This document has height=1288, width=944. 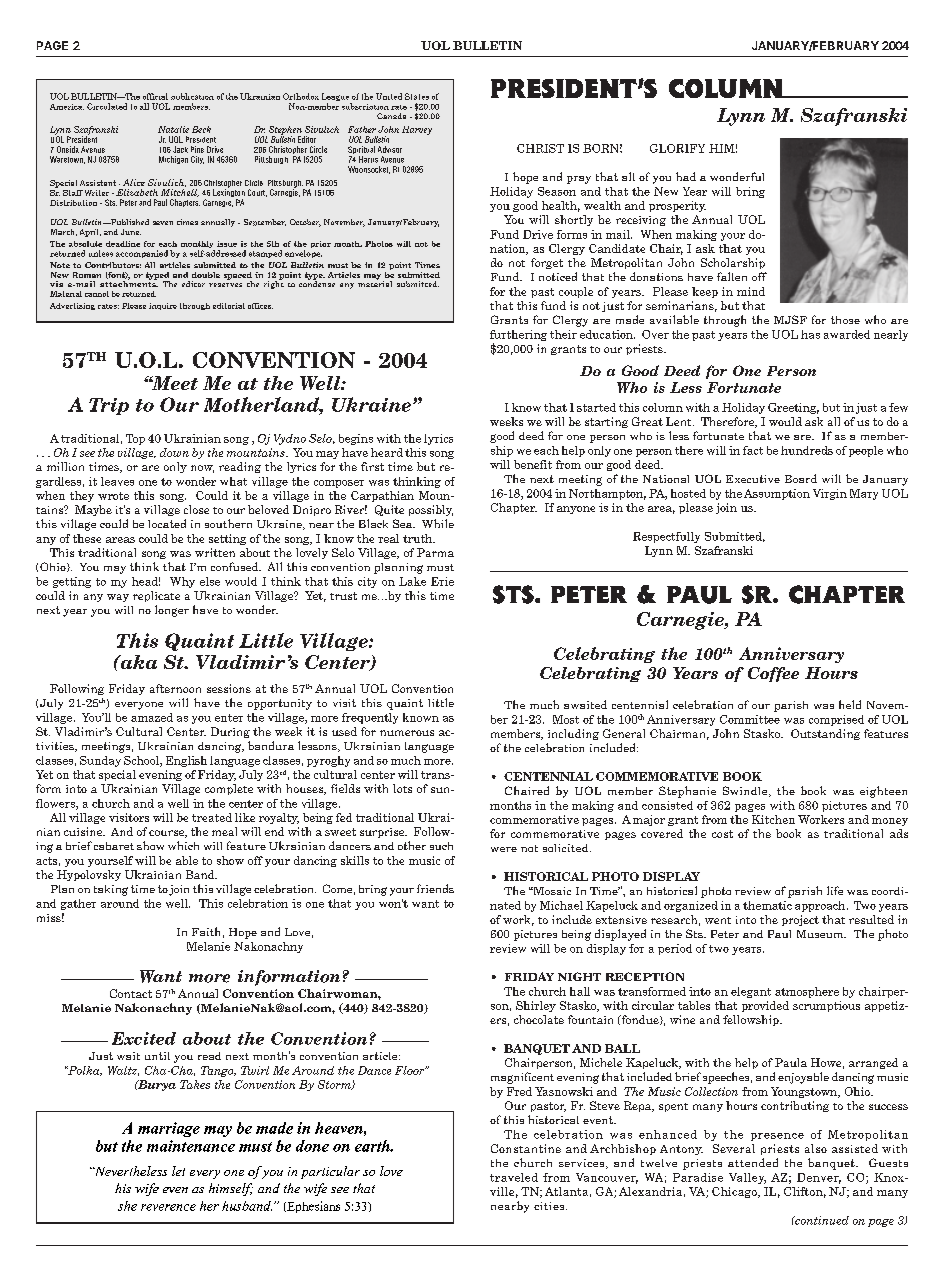 What do you see at coordinates (677, 148) in the document?
I see `GLORIFY` at bounding box center [677, 148].
